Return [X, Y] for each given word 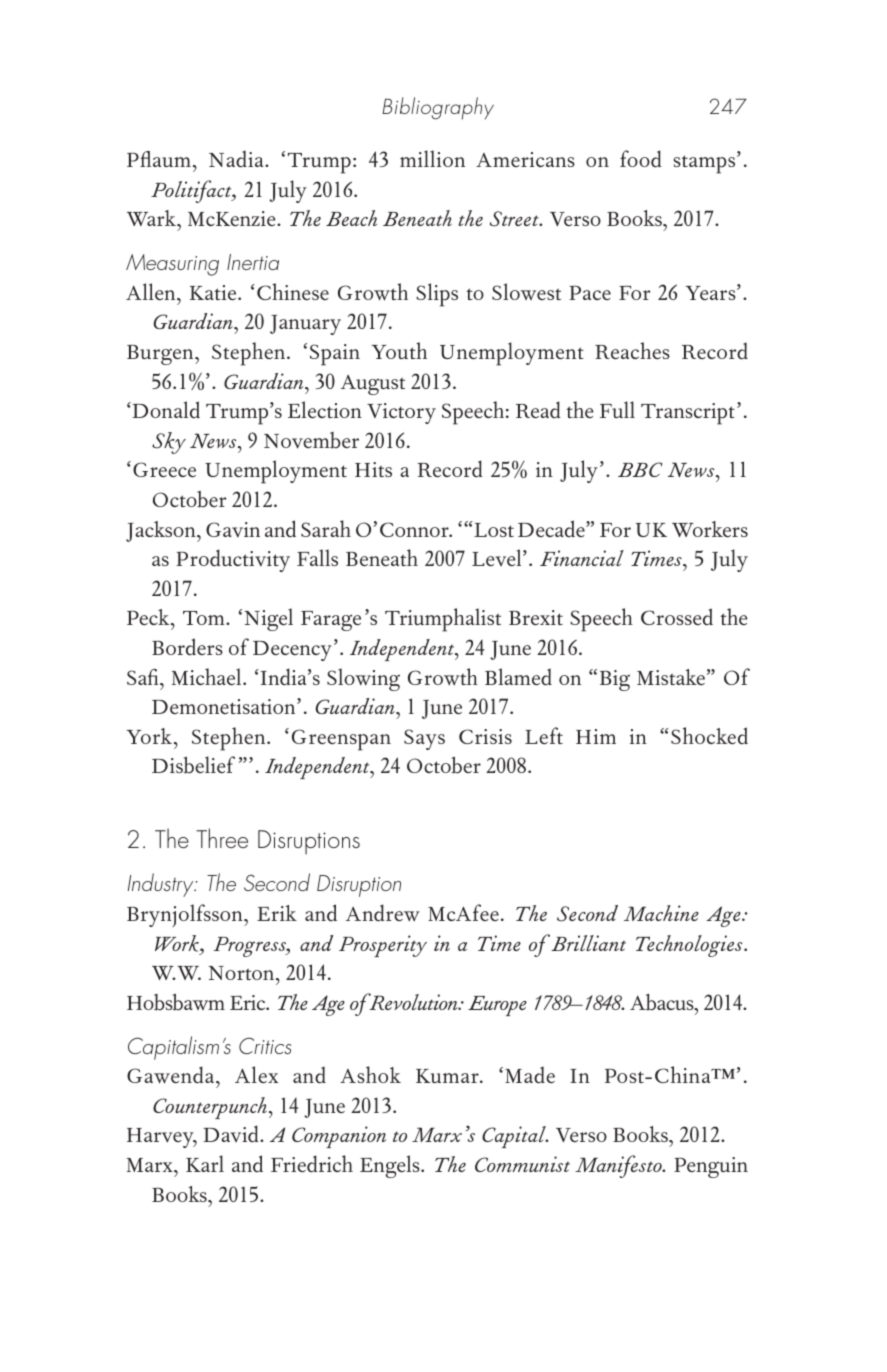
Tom [205, 618]
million [432, 158]
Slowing [363, 679]
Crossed [677, 617]
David [232, 1134]
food [641, 159]
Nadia [237, 159]
